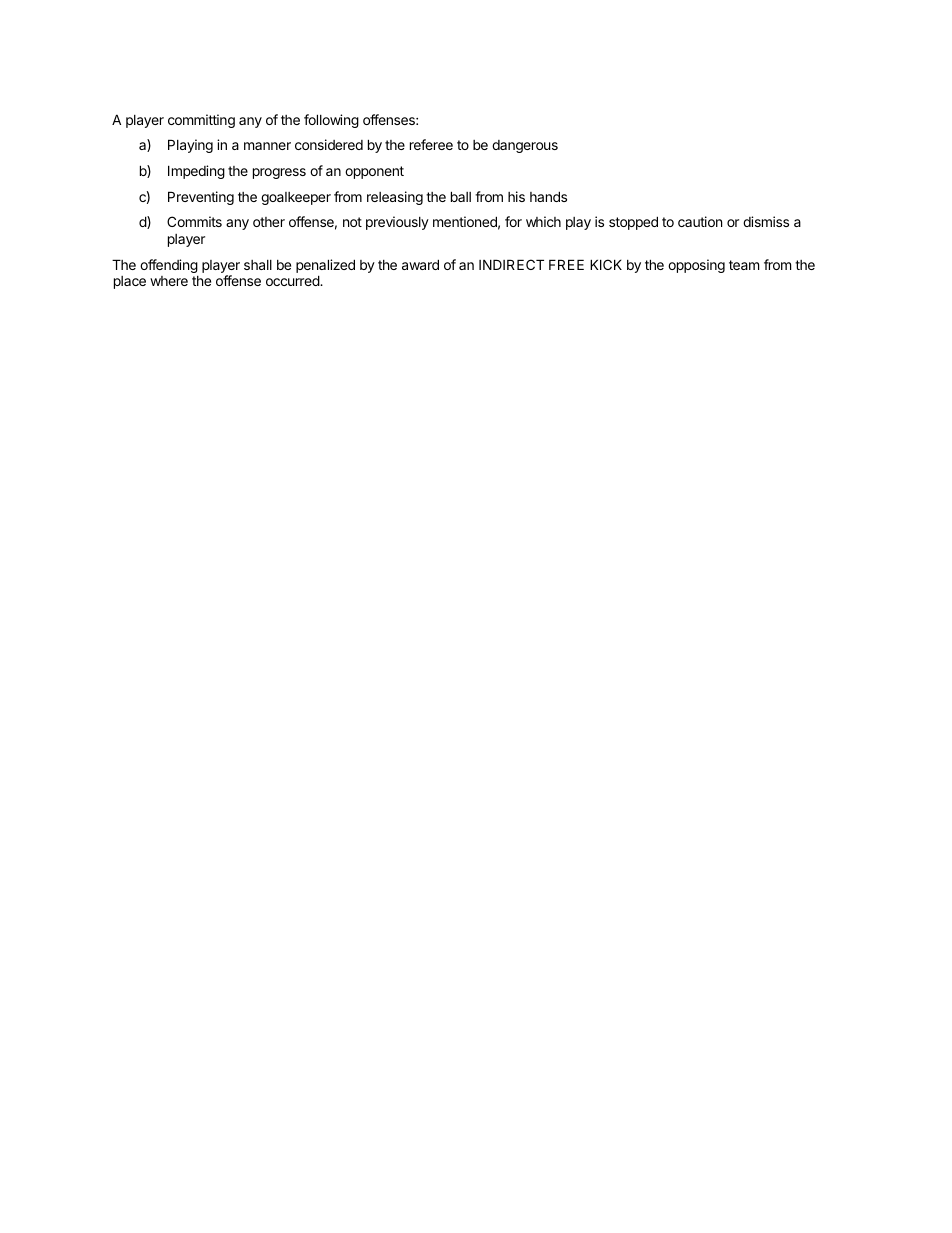  What do you see at coordinates (696, 266) in the document?
I see `opposing` at bounding box center [696, 266].
